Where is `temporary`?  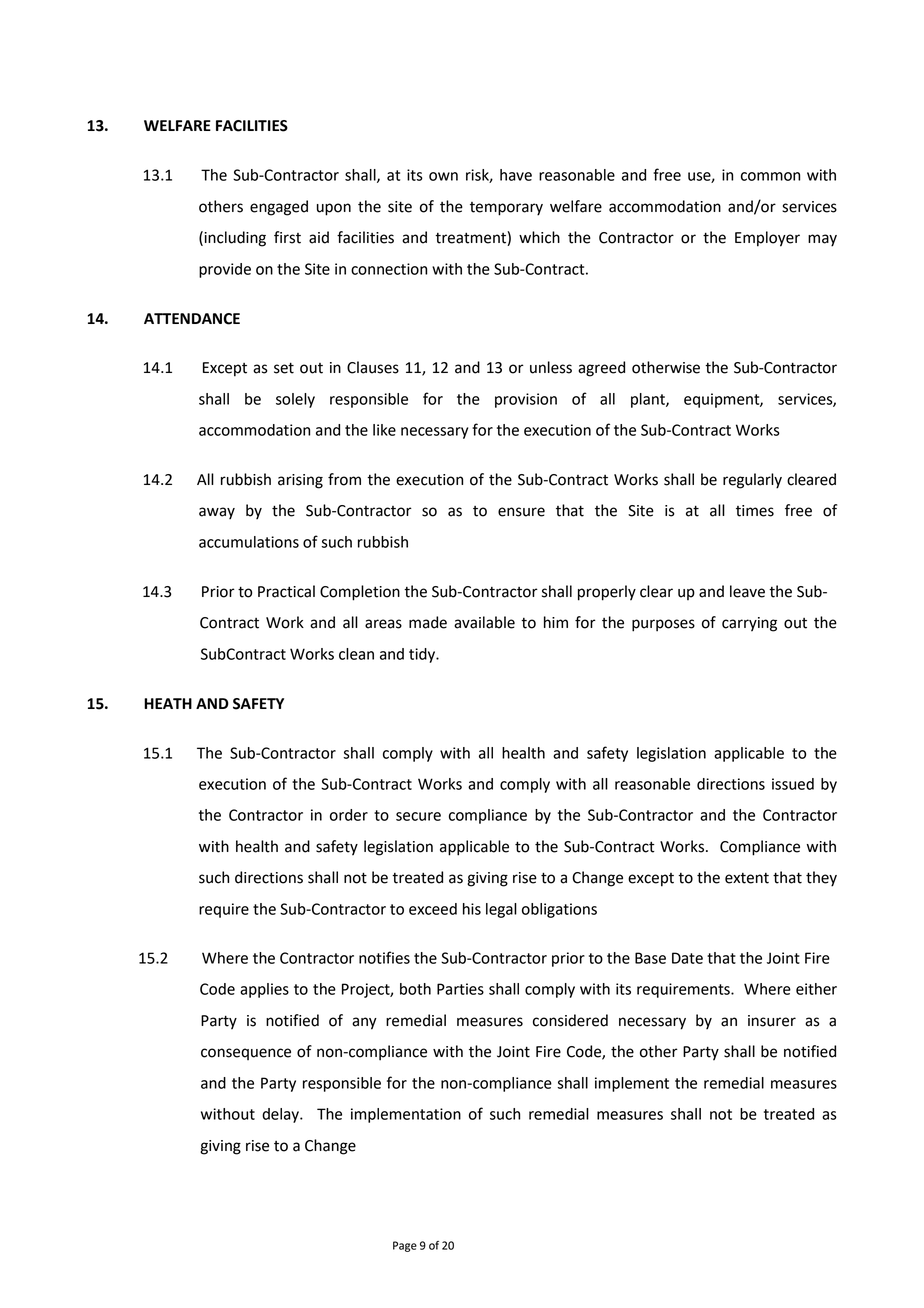
temporary is located at coordinates (506, 209).
